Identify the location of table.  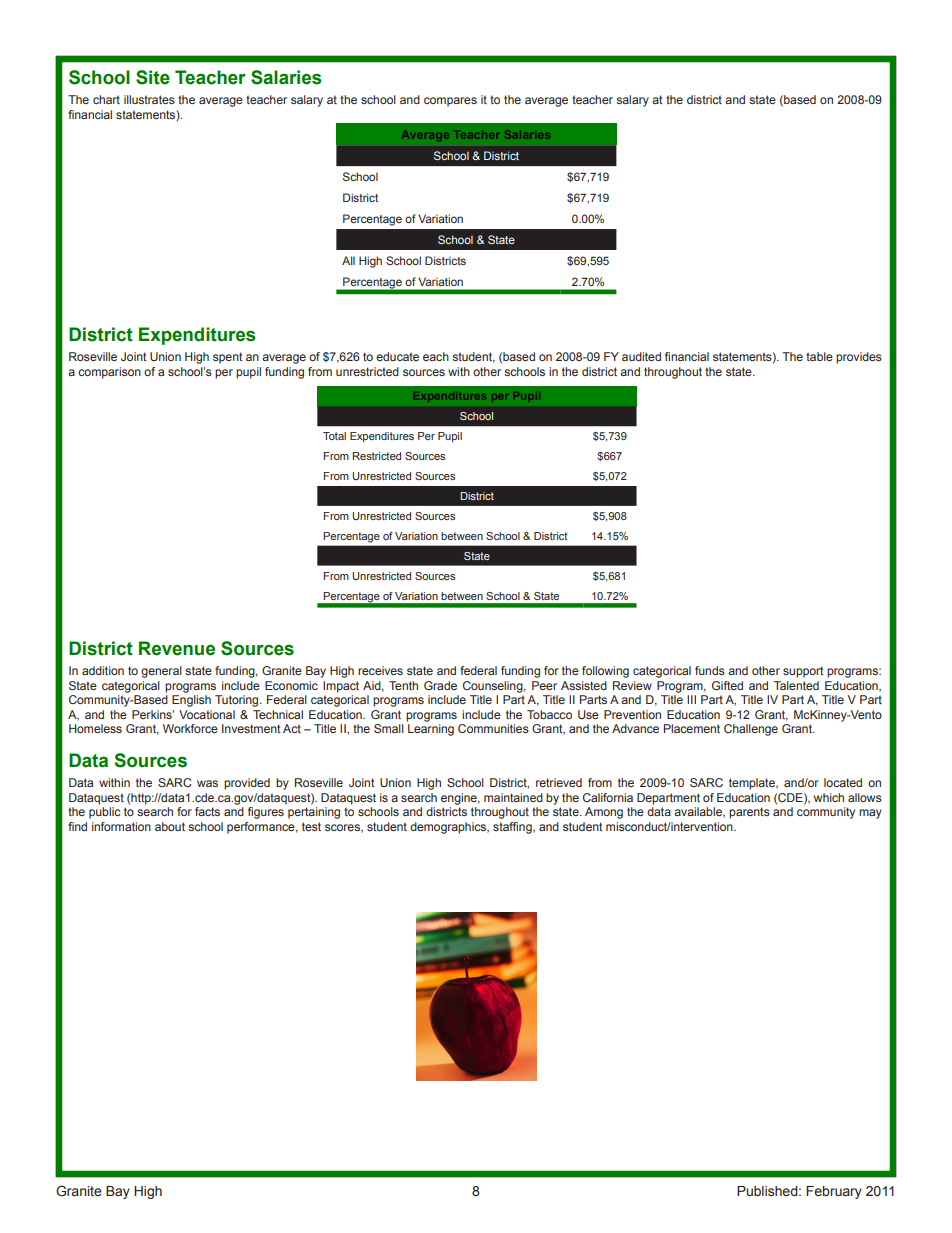
(819, 356).
